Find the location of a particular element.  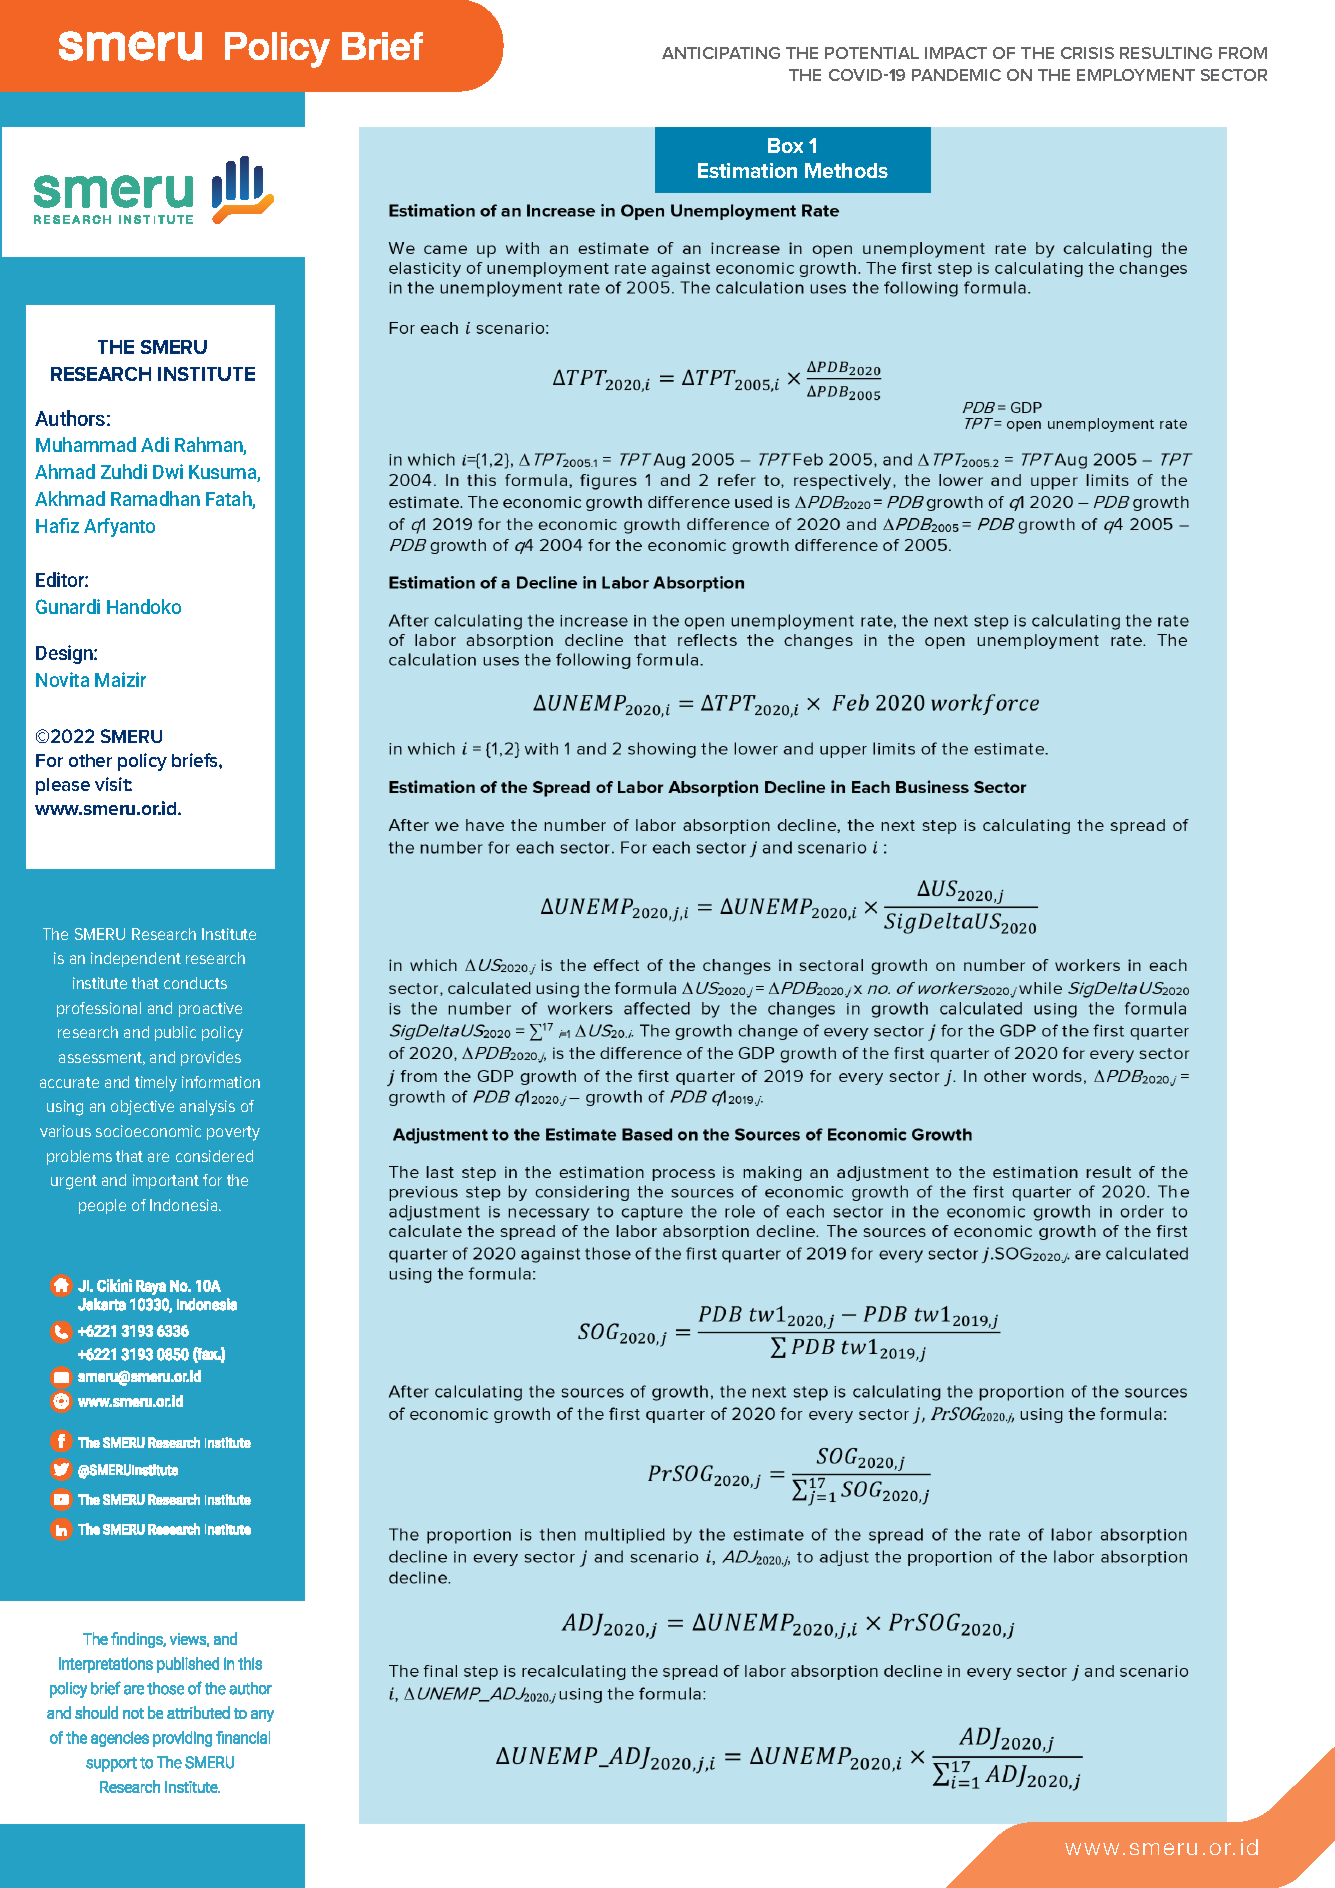

Methods is located at coordinates (846, 170).
